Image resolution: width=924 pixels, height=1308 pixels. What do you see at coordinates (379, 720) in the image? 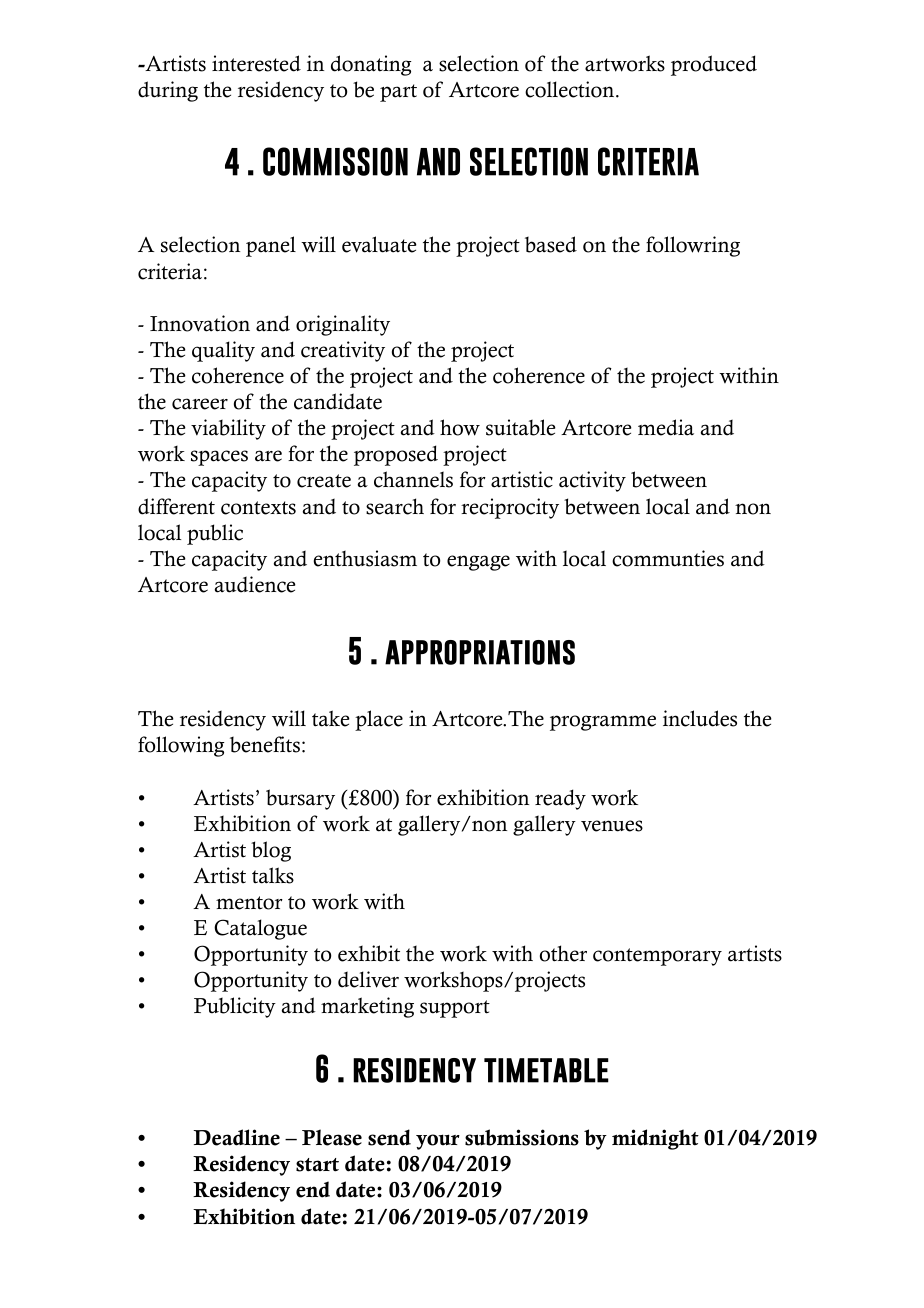
I see `place` at bounding box center [379, 720].
